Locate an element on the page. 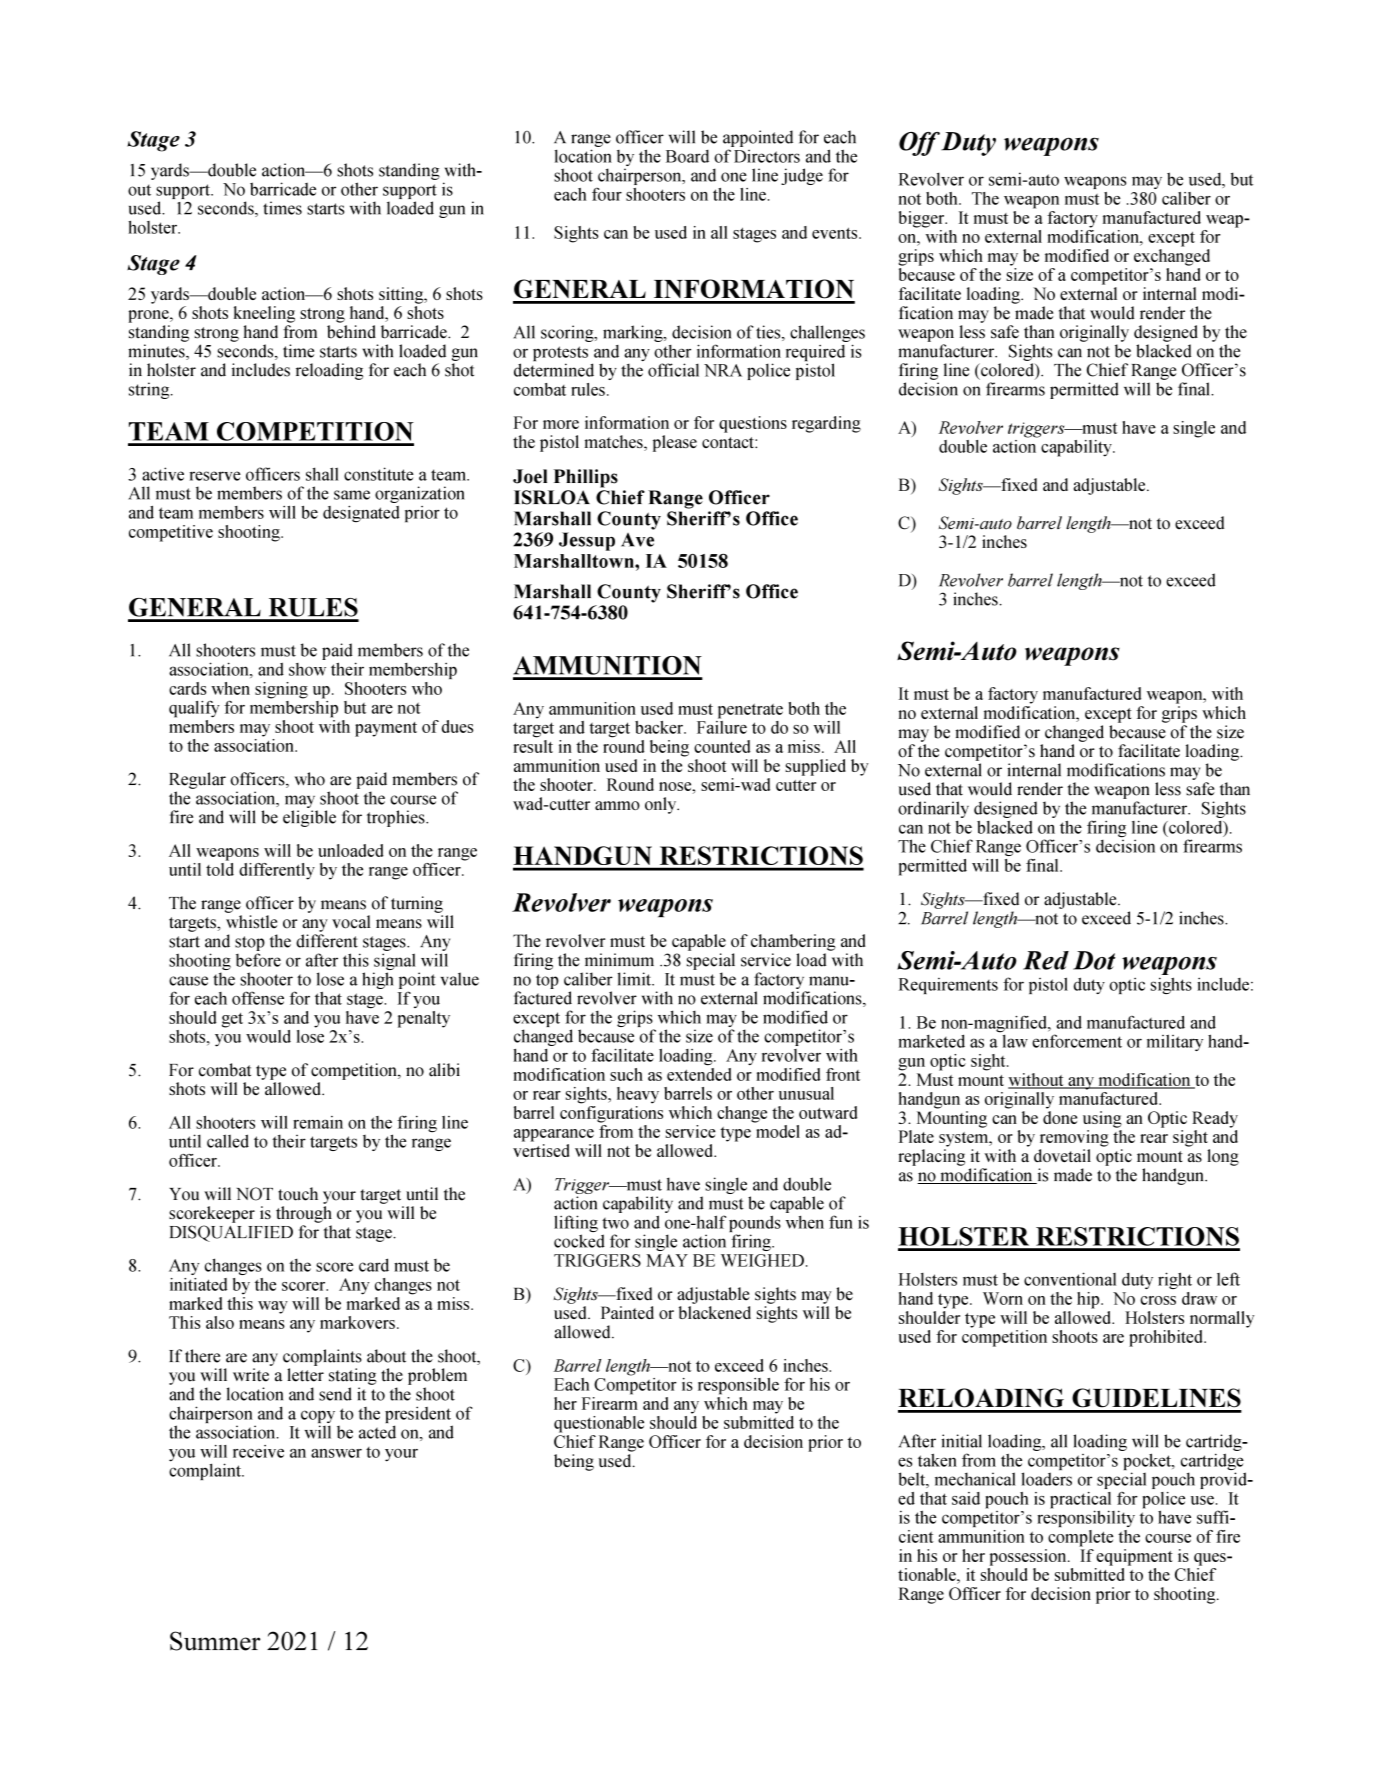  Dot is located at coordinates (1094, 960).
